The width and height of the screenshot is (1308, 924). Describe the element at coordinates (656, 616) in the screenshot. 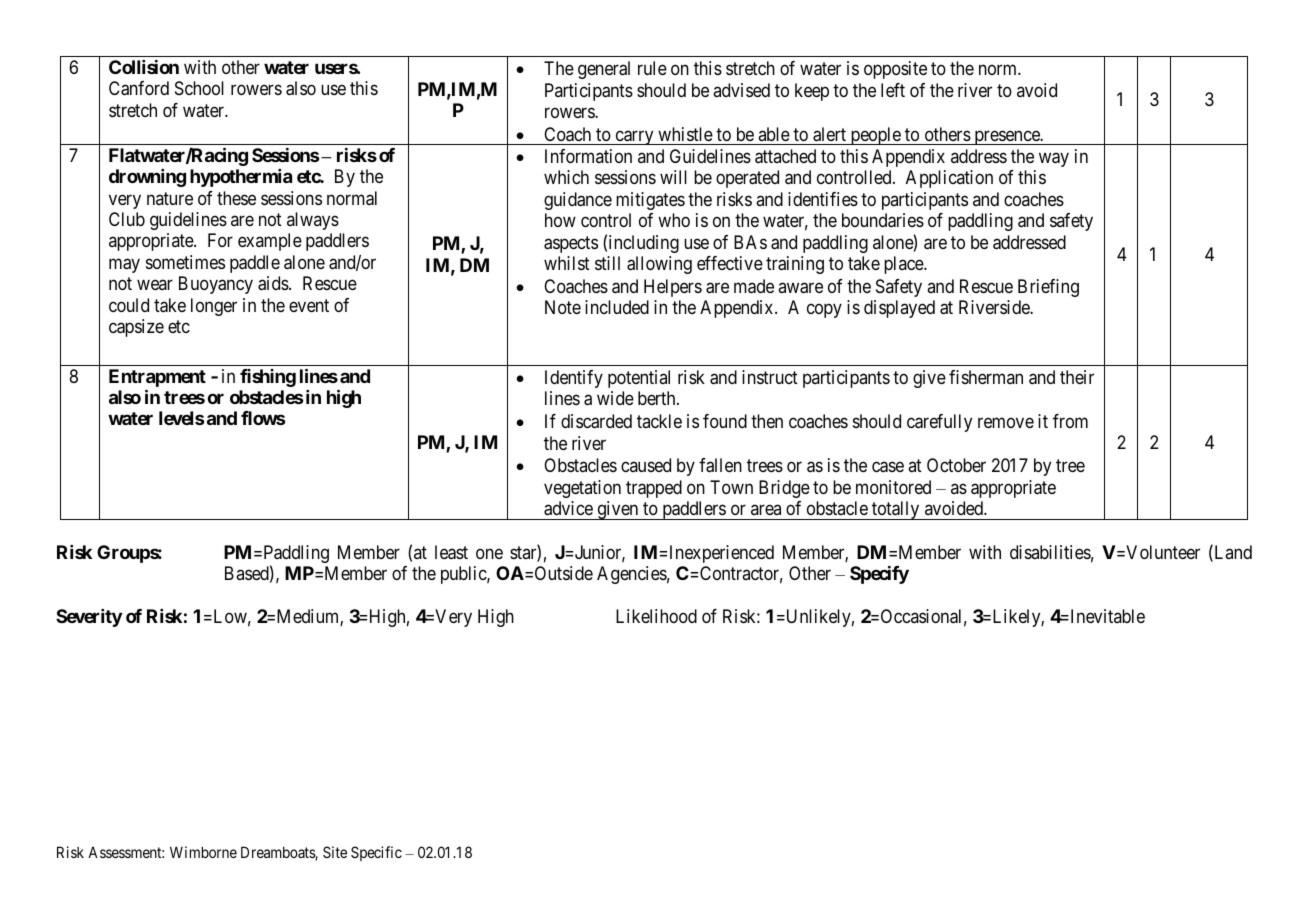

I see `Likelihood` at that location.
